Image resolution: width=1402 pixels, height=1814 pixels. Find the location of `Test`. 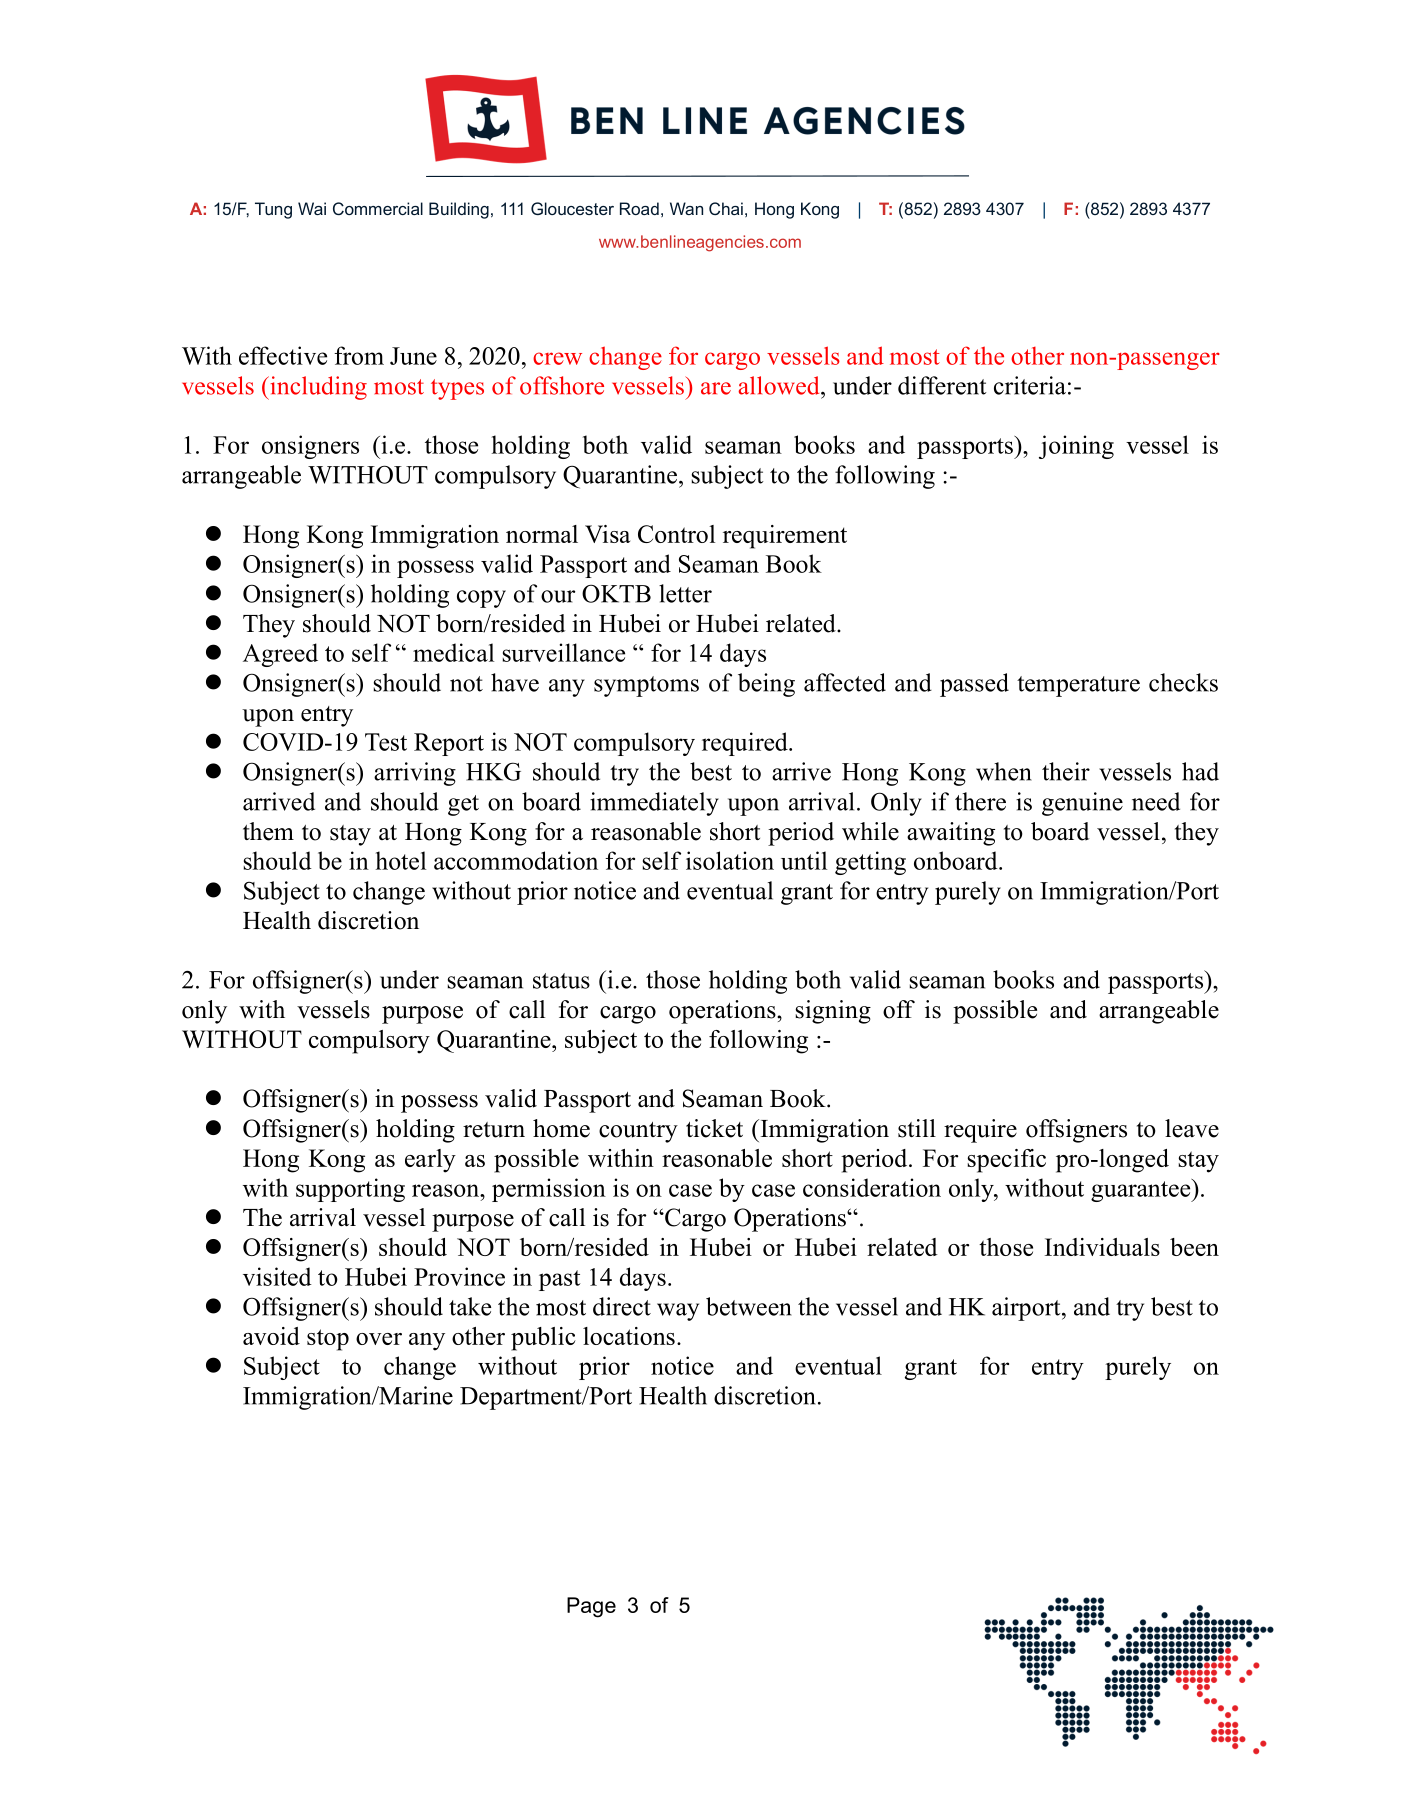

Test is located at coordinates (386, 742).
